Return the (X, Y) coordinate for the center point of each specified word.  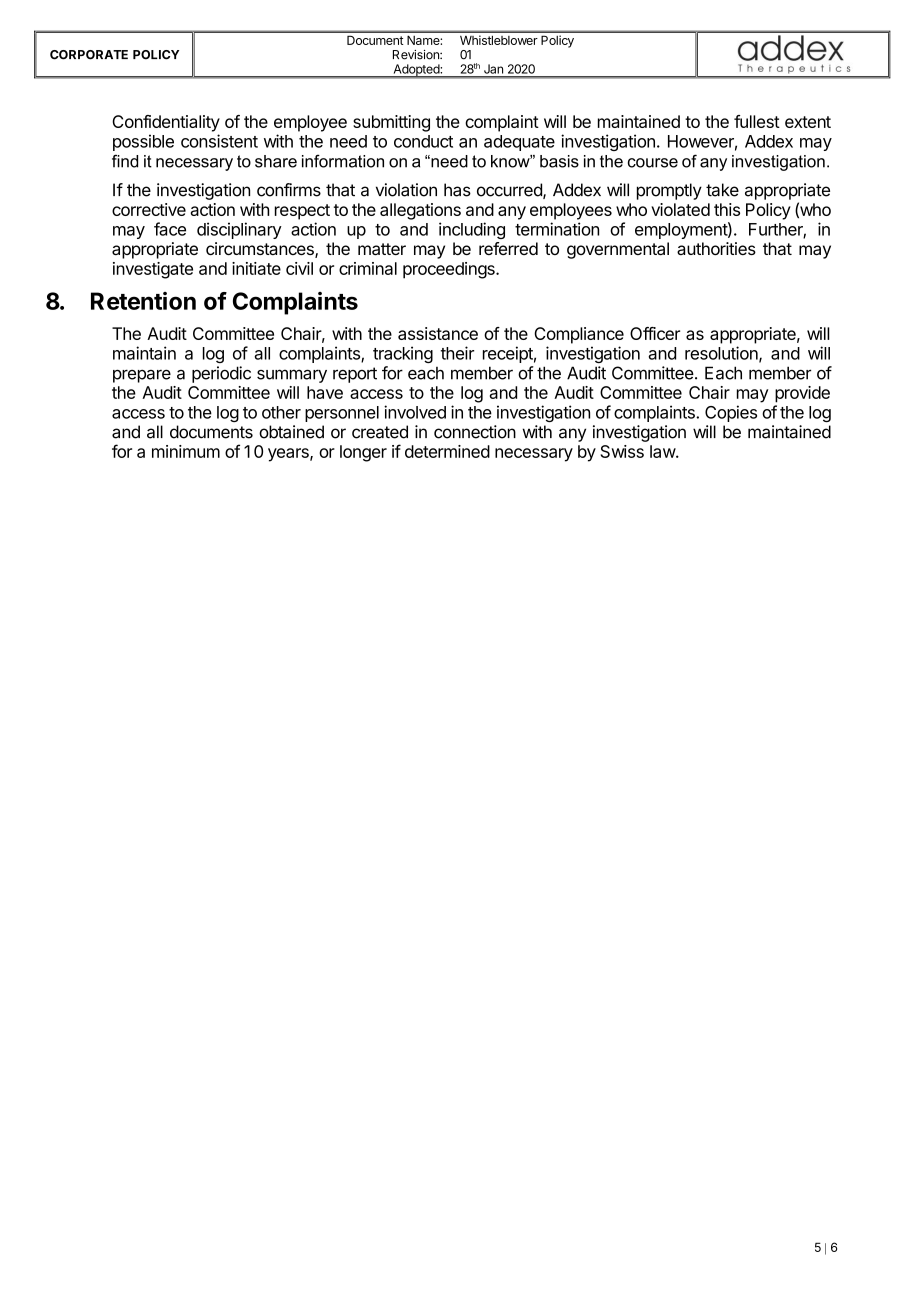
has (457, 190)
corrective (149, 209)
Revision (417, 55)
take (722, 190)
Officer (655, 333)
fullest (757, 121)
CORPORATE (89, 55)
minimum (186, 451)
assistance (438, 333)
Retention (143, 301)
